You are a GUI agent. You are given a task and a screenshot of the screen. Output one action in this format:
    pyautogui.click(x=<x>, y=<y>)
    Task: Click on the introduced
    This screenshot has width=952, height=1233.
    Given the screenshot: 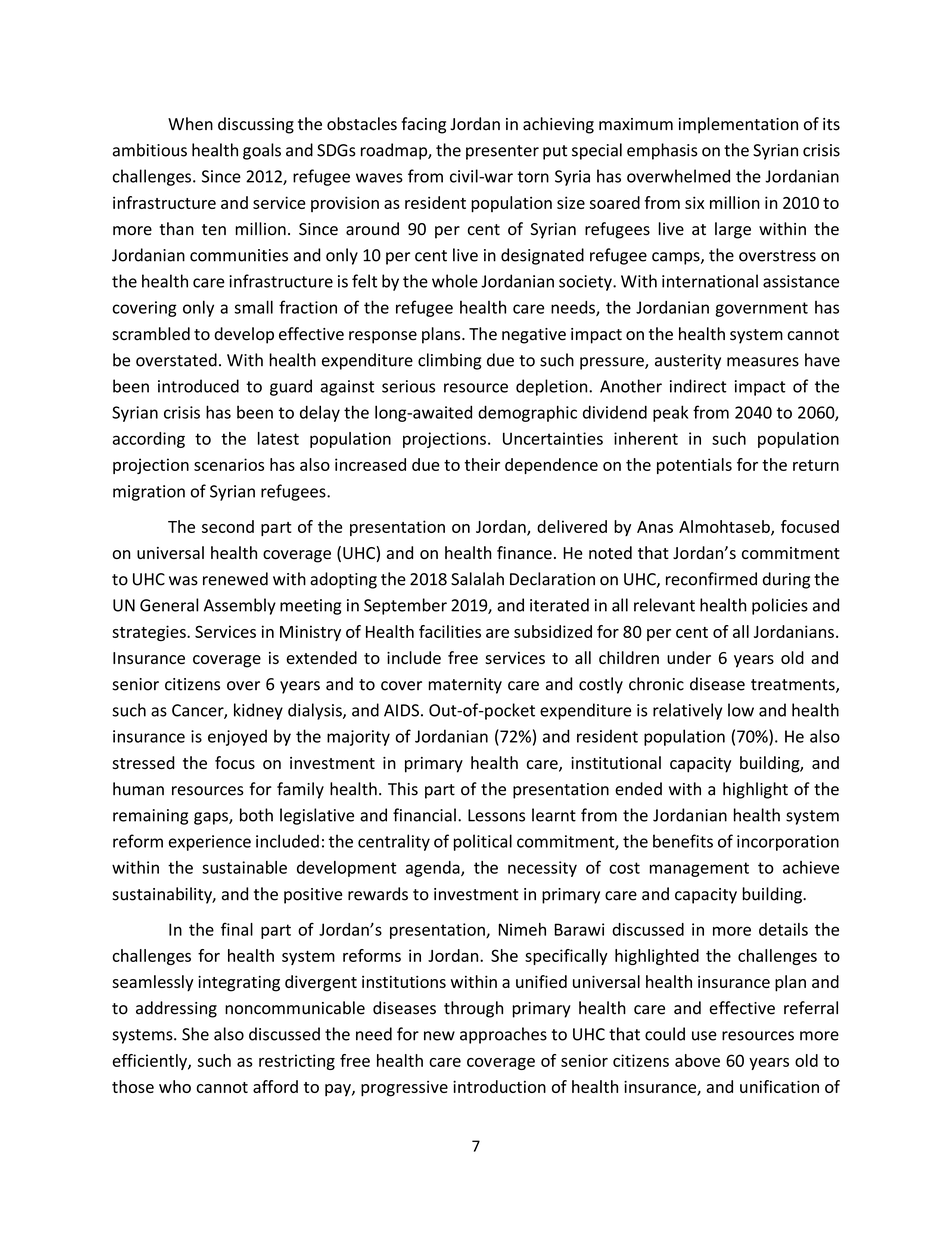 What is the action you would take?
    pyautogui.click(x=198, y=386)
